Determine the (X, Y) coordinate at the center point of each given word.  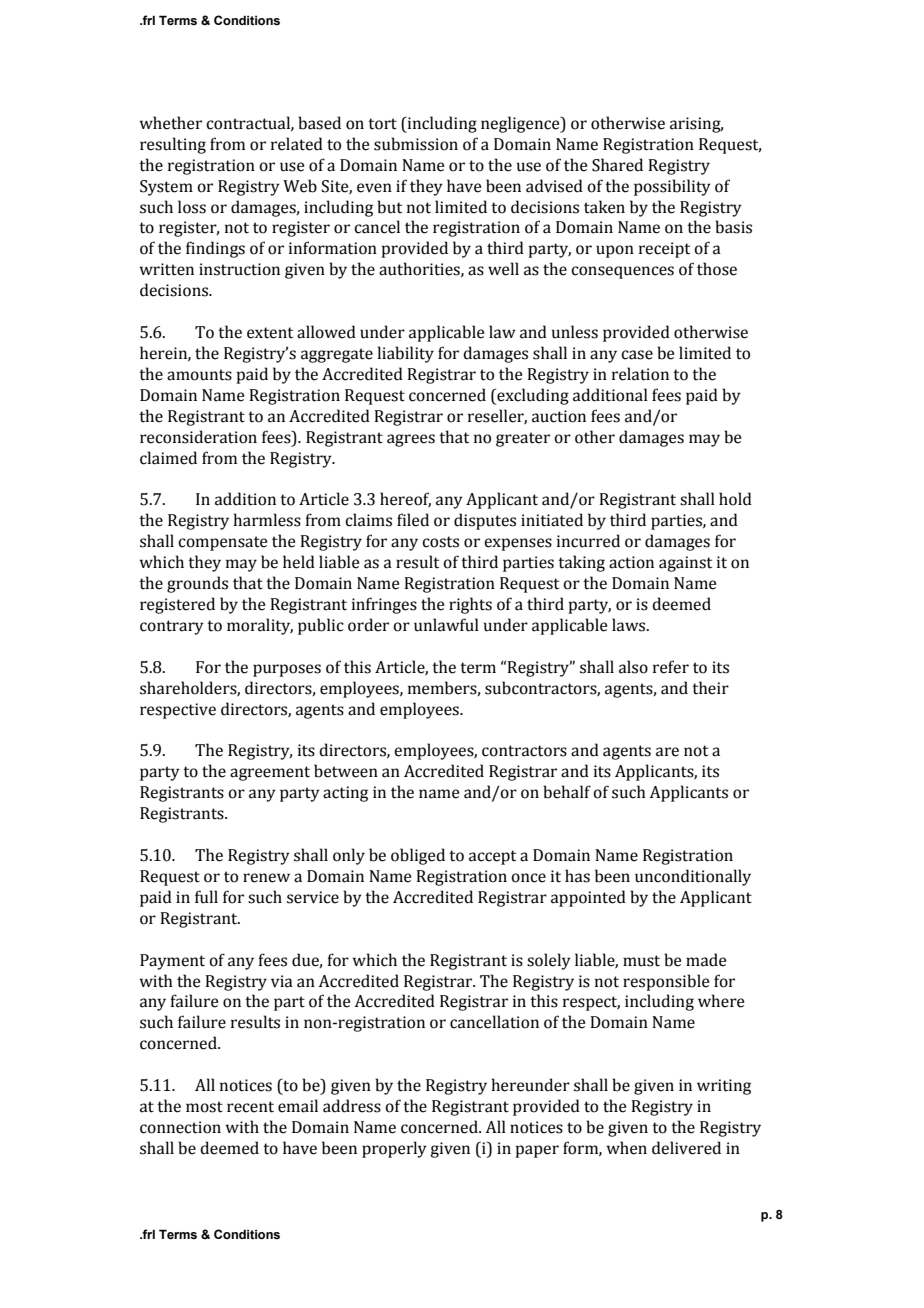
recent (250, 1107)
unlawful (446, 625)
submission (416, 144)
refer (671, 667)
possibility (672, 187)
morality (260, 626)
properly (394, 1149)
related (297, 144)
